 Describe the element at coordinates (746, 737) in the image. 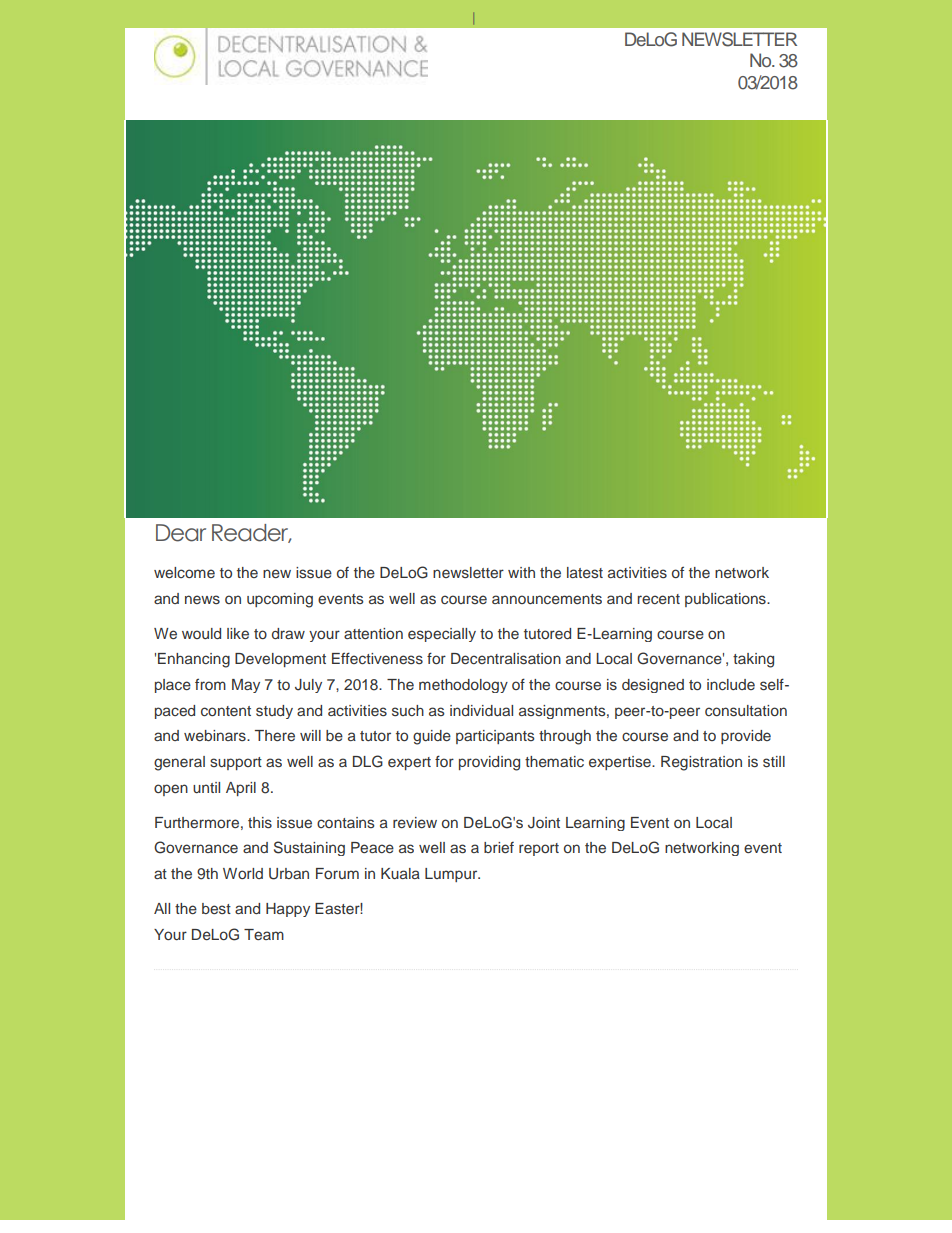

I see `provide` at that location.
